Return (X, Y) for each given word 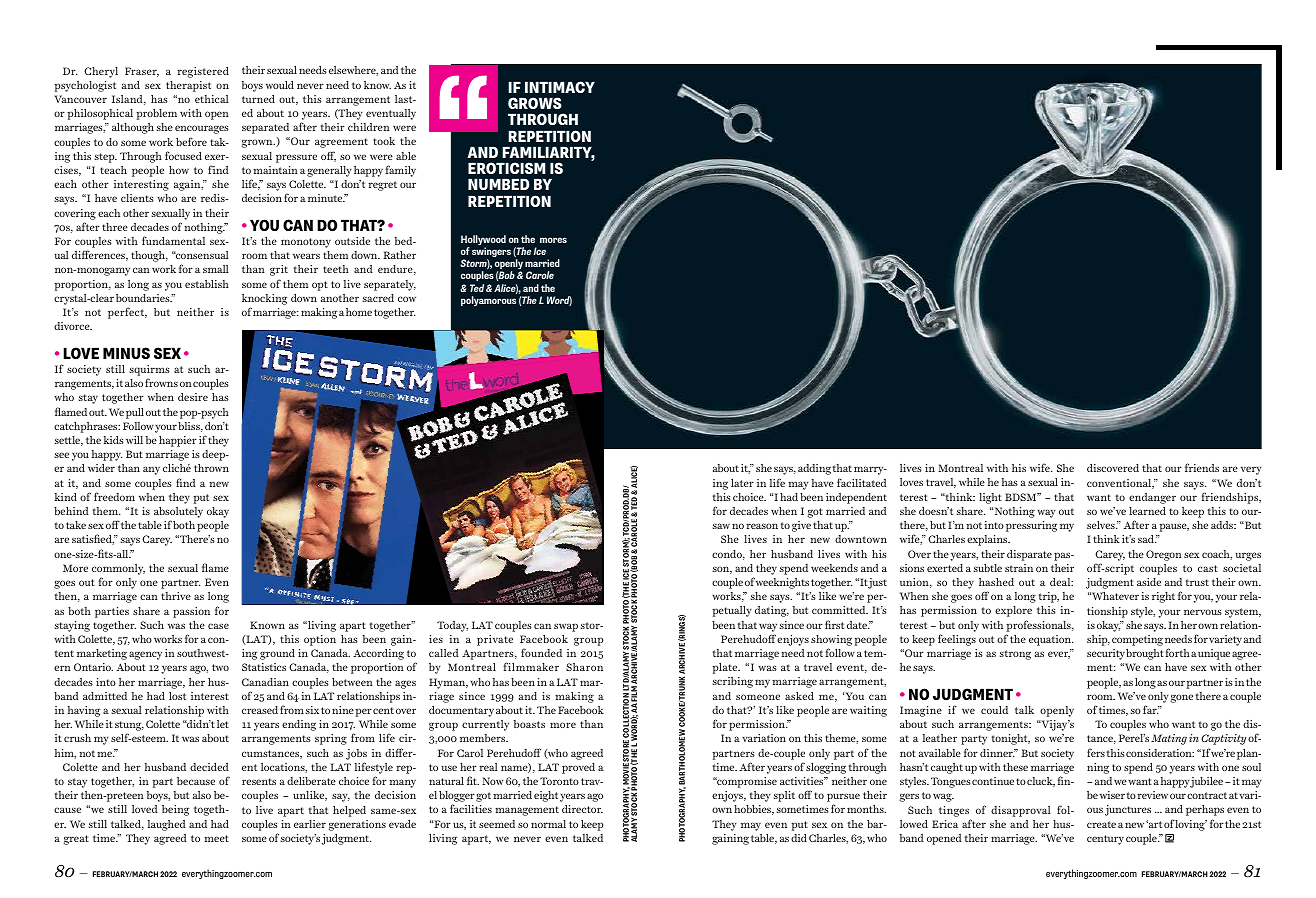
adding (814, 469)
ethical (212, 99)
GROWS (535, 103)
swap (566, 627)
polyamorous (488, 301)
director (582, 809)
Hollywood (483, 241)
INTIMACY (560, 87)
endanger (1152, 498)
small (216, 269)
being (175, 810)
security (1106, 654)
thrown (211, 468)
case (218, 626)
